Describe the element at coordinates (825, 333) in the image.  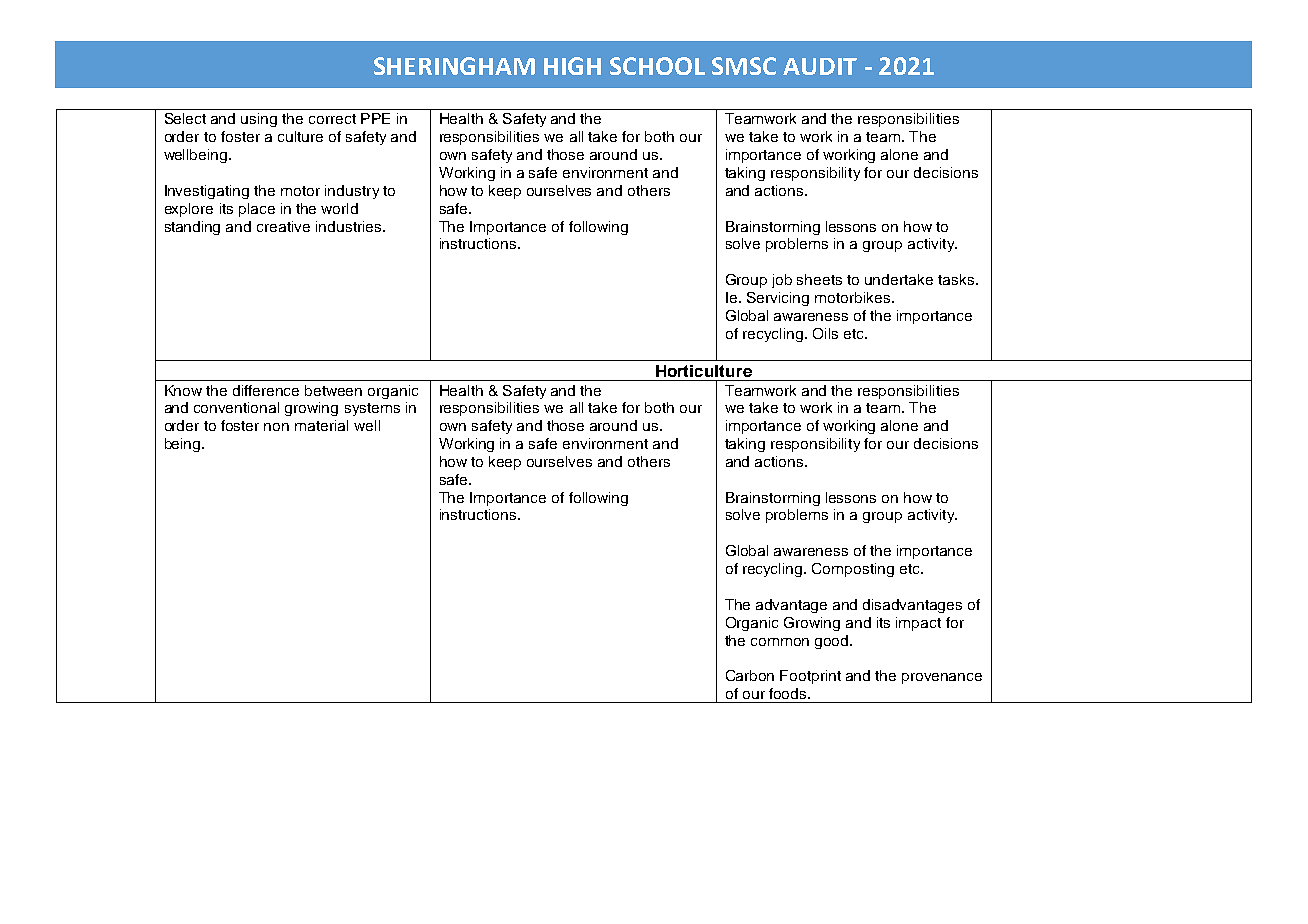
I see `Oils` at that location.
